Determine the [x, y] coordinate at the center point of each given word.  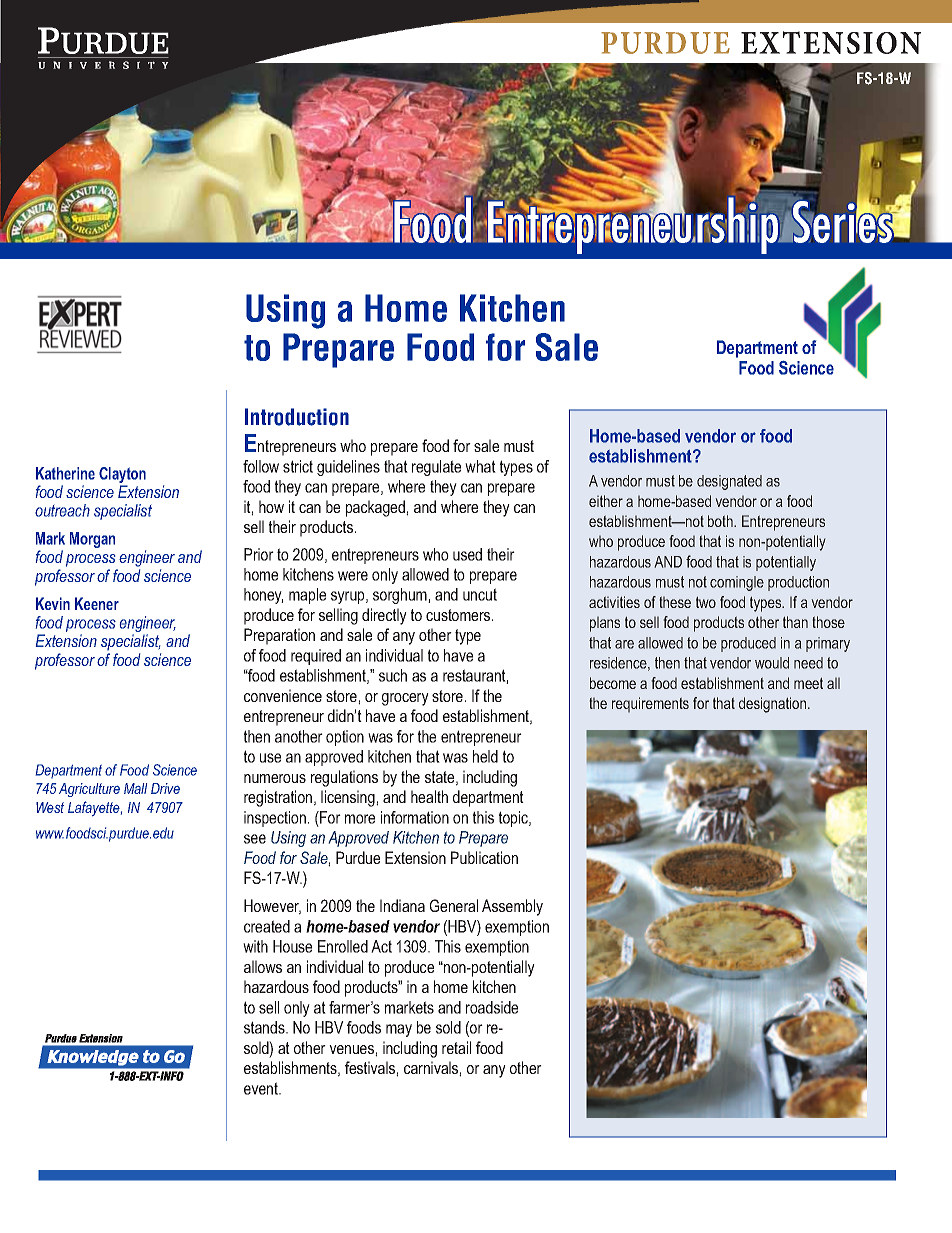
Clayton [122, 476]
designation [774, 705]
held [485, 756]
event [262, 1088]
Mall [135, 788]
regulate [436, 468]
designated [729, 482]
